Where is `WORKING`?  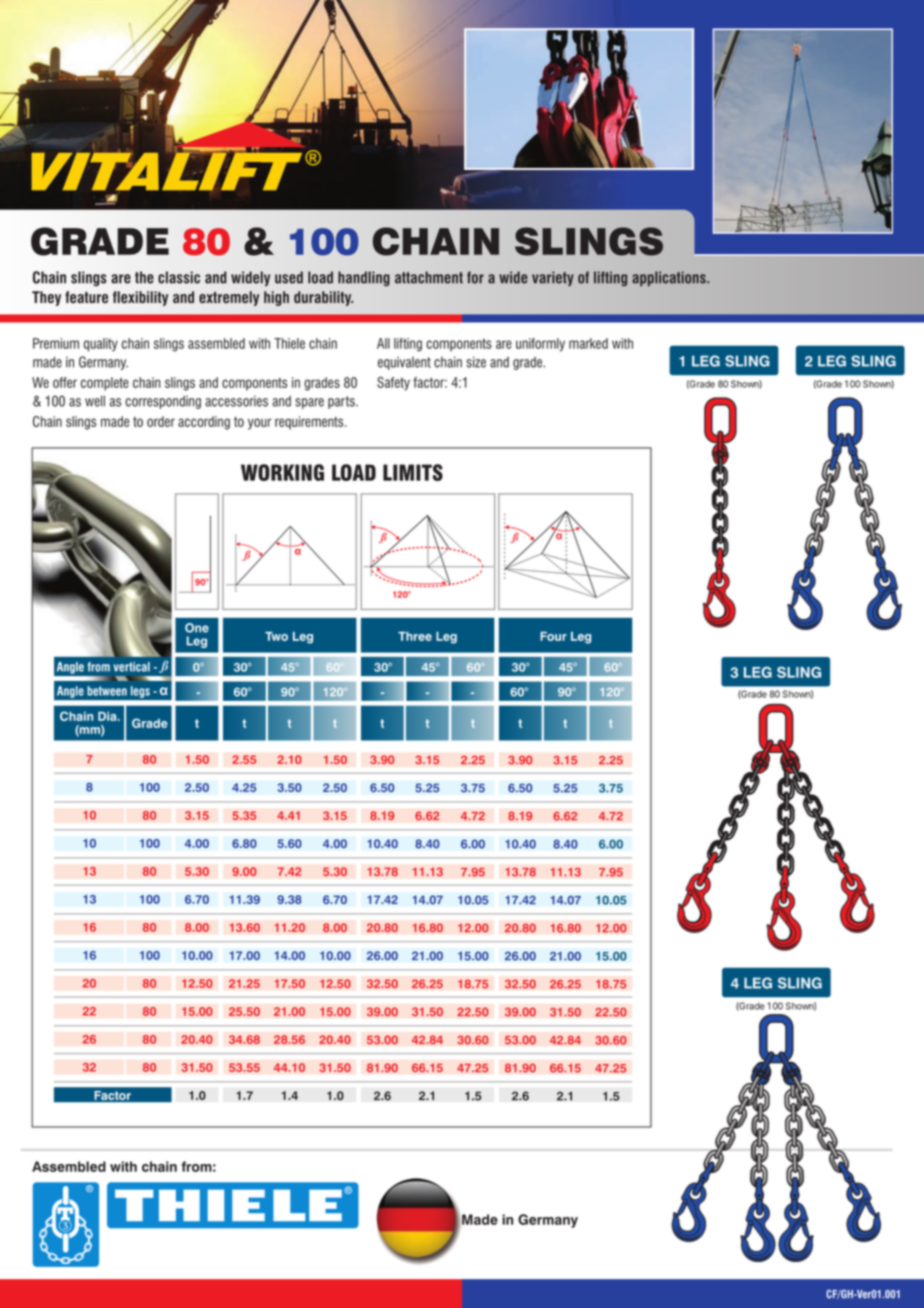
WORKING is located at coordinates (282, 472).
